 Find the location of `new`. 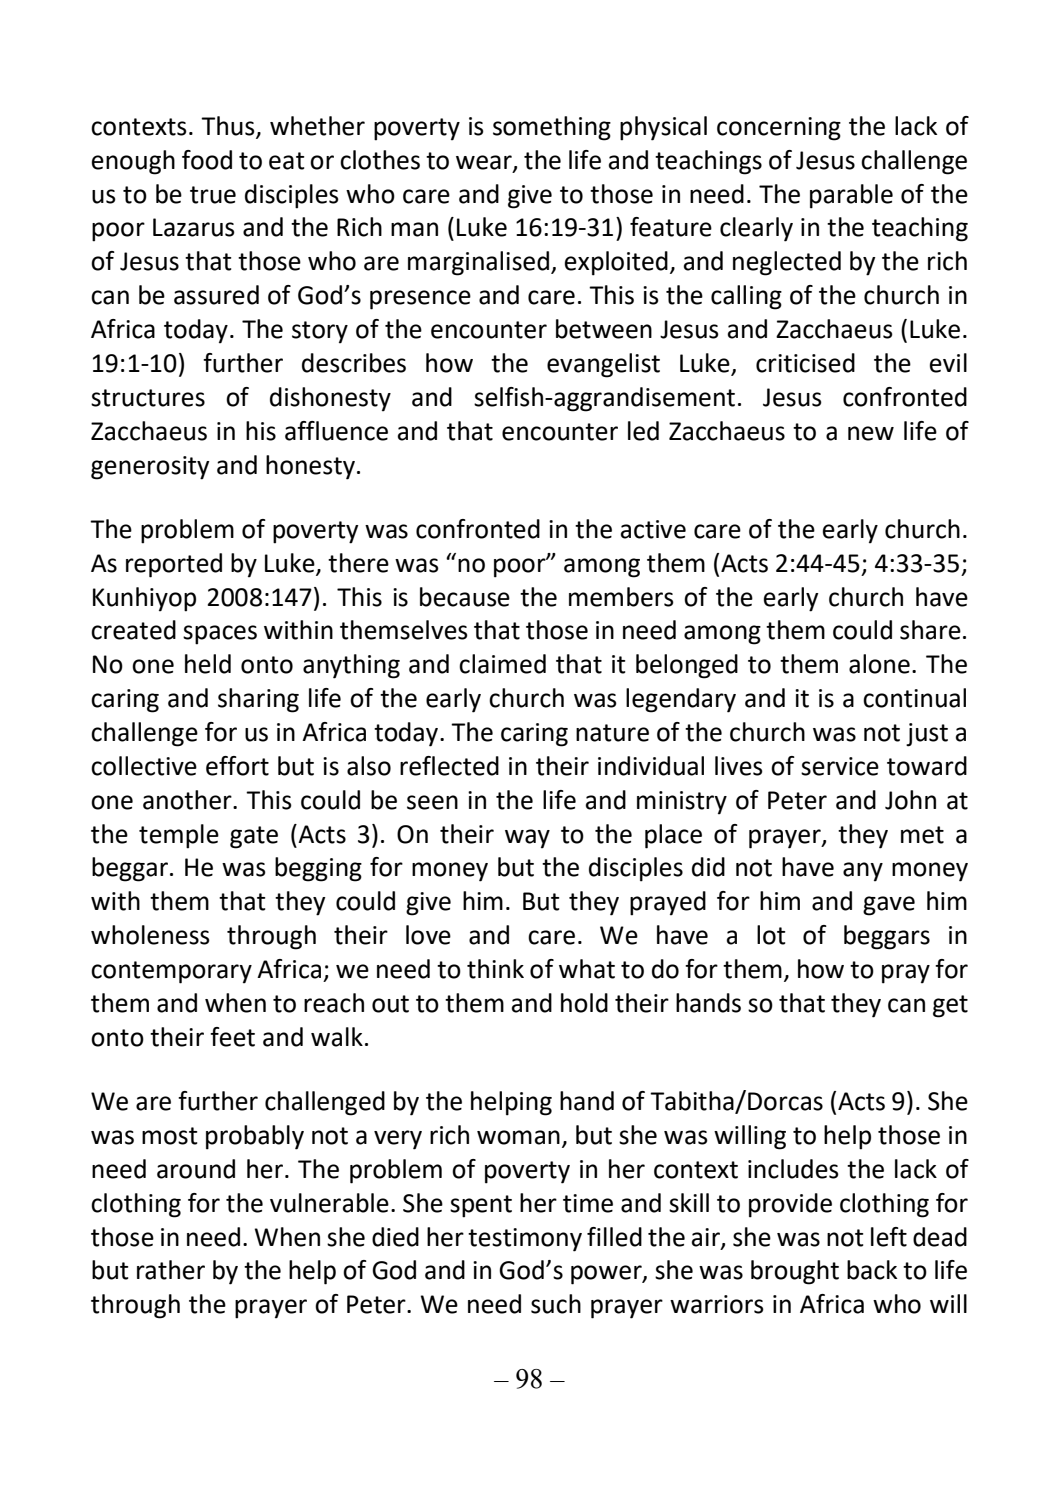

new is located at coordinates (871, 433).
